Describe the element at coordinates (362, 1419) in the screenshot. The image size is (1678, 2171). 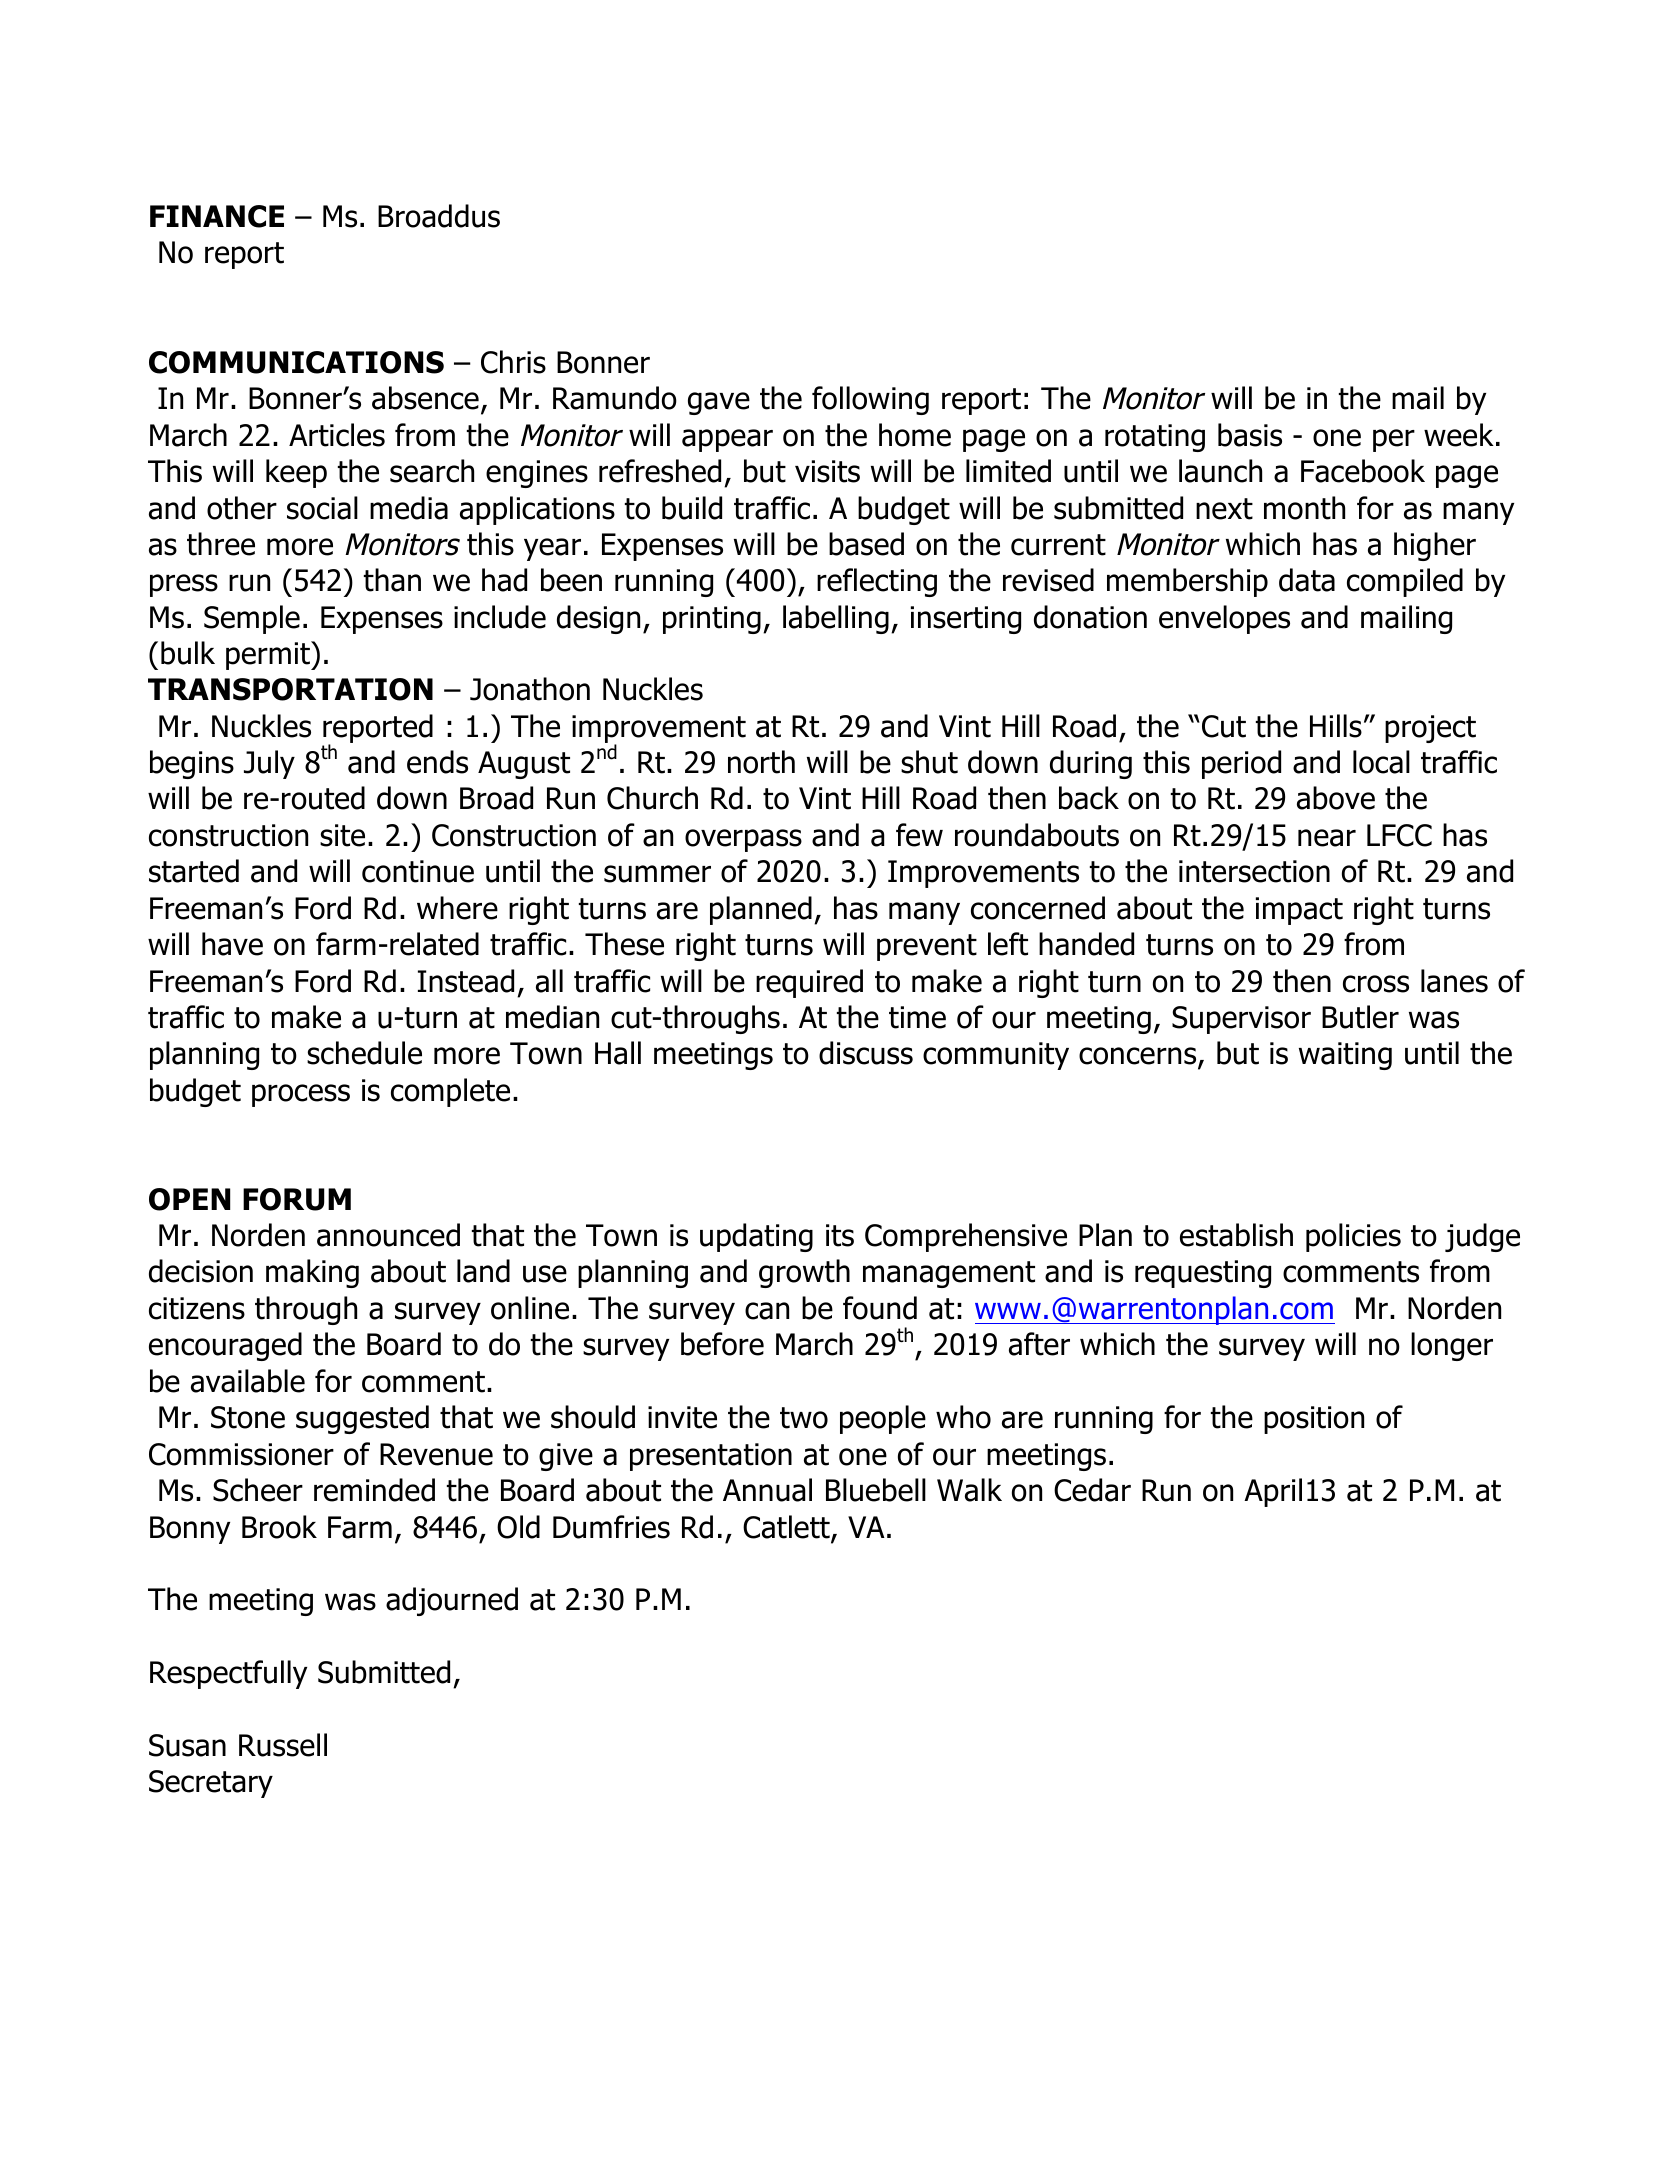
I see `suggested` at that location.
